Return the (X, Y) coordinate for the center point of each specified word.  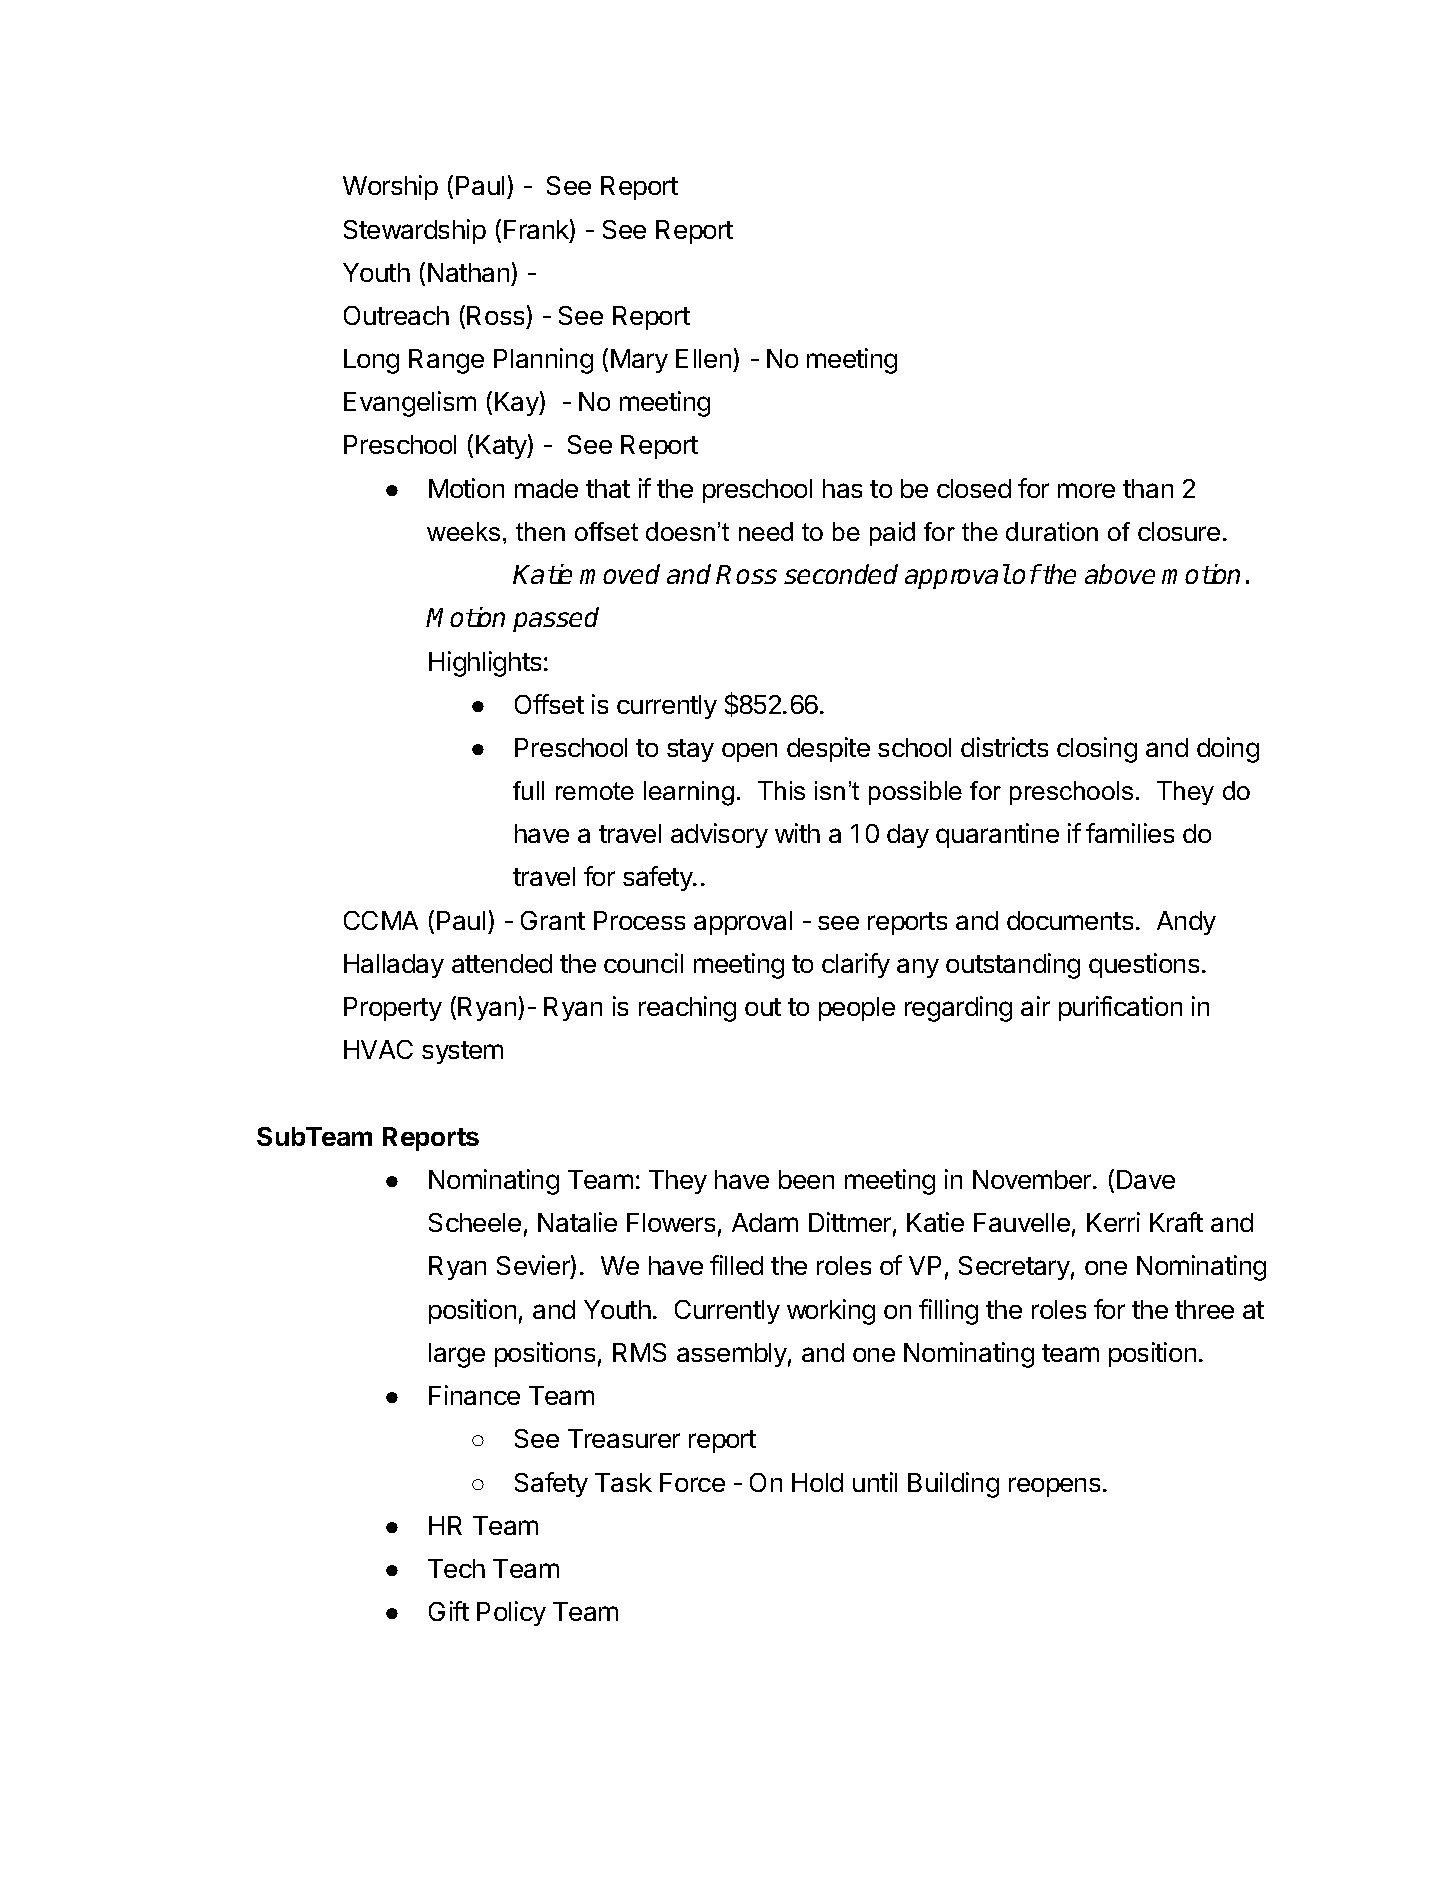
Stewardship (415, 231)
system (462, 1052)
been (806, 1179)
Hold (817, 1482)
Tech (456, 1568)
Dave (1146, 1179)
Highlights (485, 664)
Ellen (703, 358)
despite (828, 749)
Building (953, 1485)
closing (1097, 750)
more (1086, 490)
